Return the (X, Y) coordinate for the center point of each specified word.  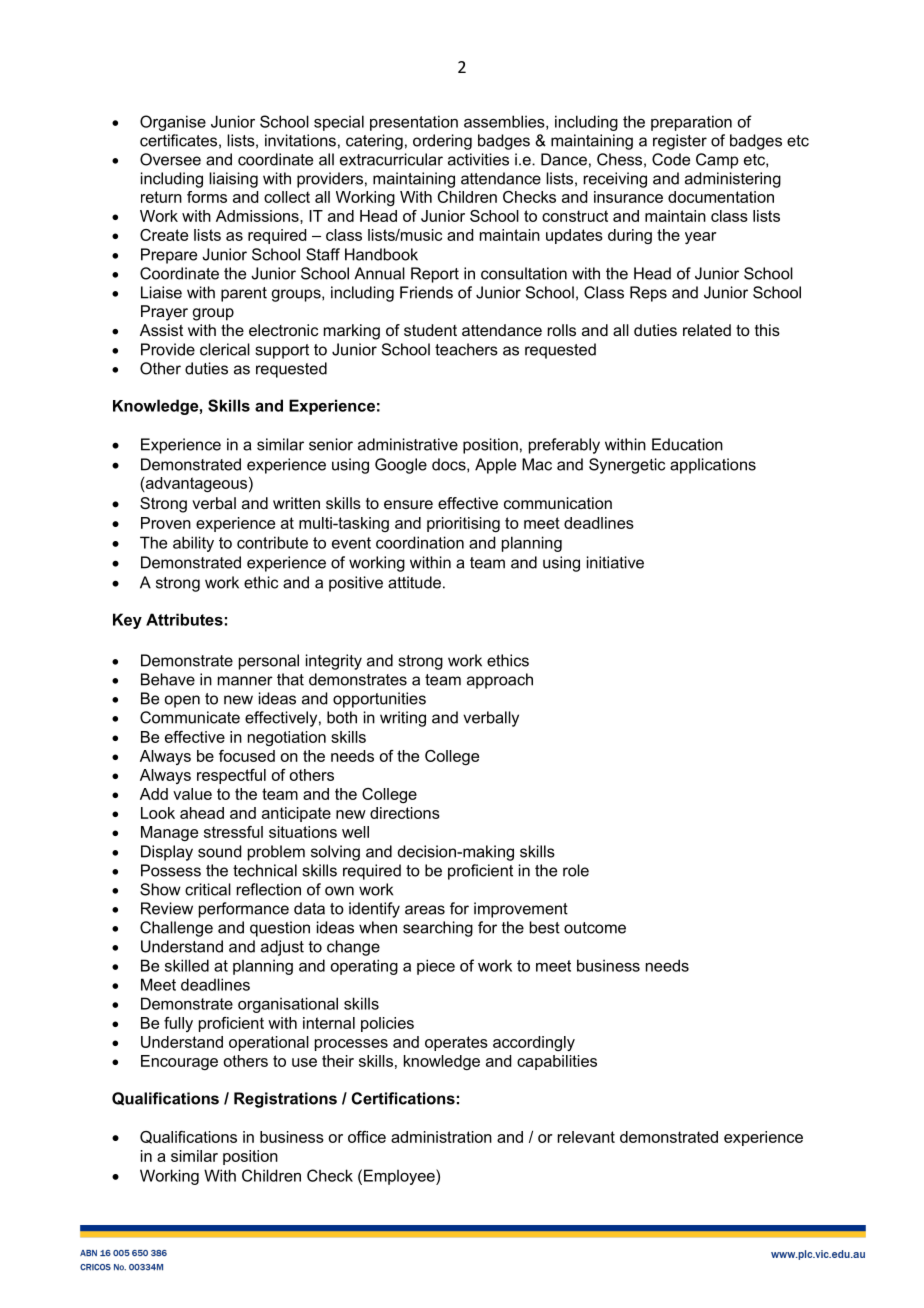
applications (713, 466)
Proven (166, 523)
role (576, 870)
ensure (408, 504)
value (192, 794)
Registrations (285, 1100)
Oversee (170, 159)
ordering (442, 142)
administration (441, 1137)
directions (405, 813)
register (680, 142)
